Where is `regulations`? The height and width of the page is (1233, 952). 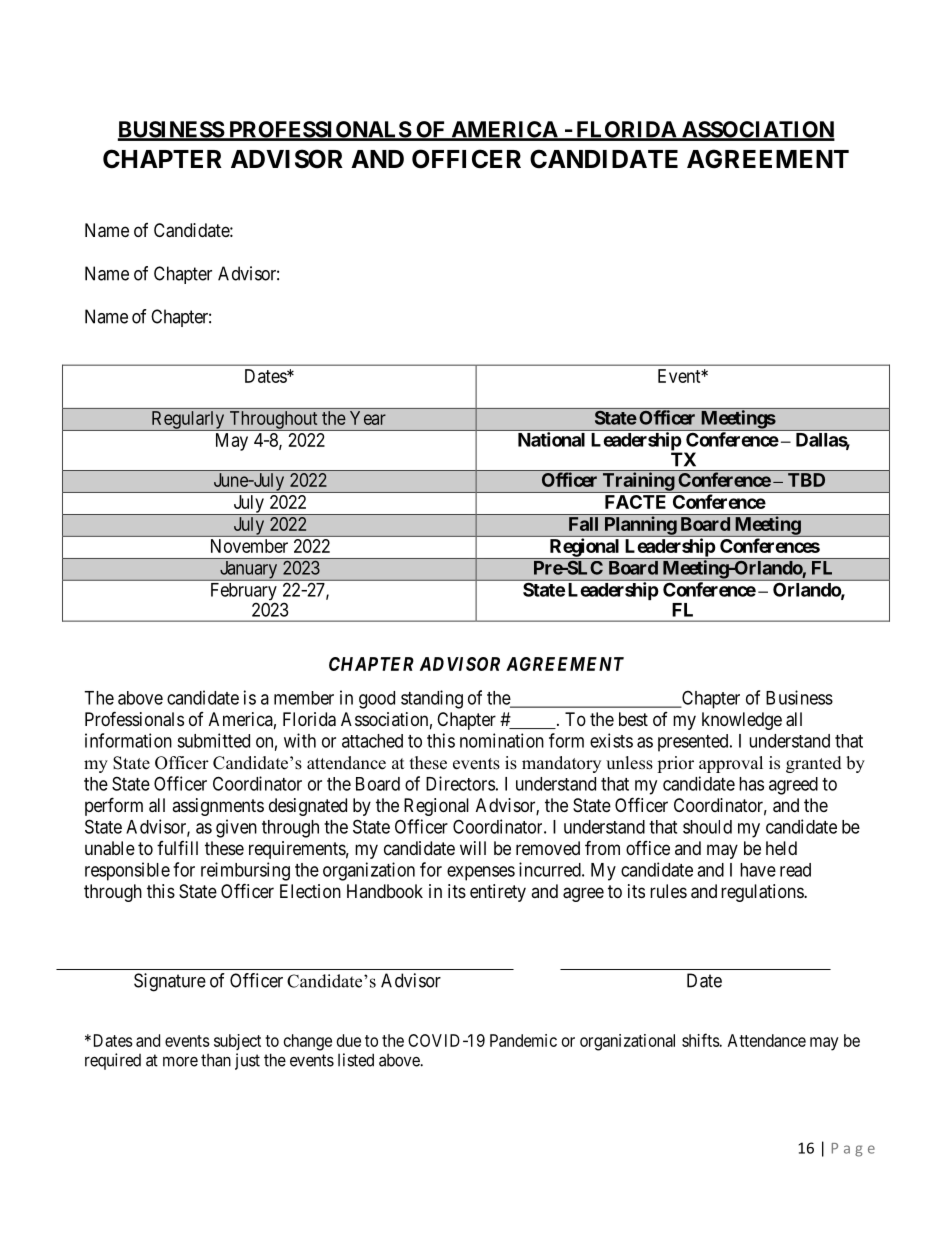 regulations is located at coordinates (763, 893).
